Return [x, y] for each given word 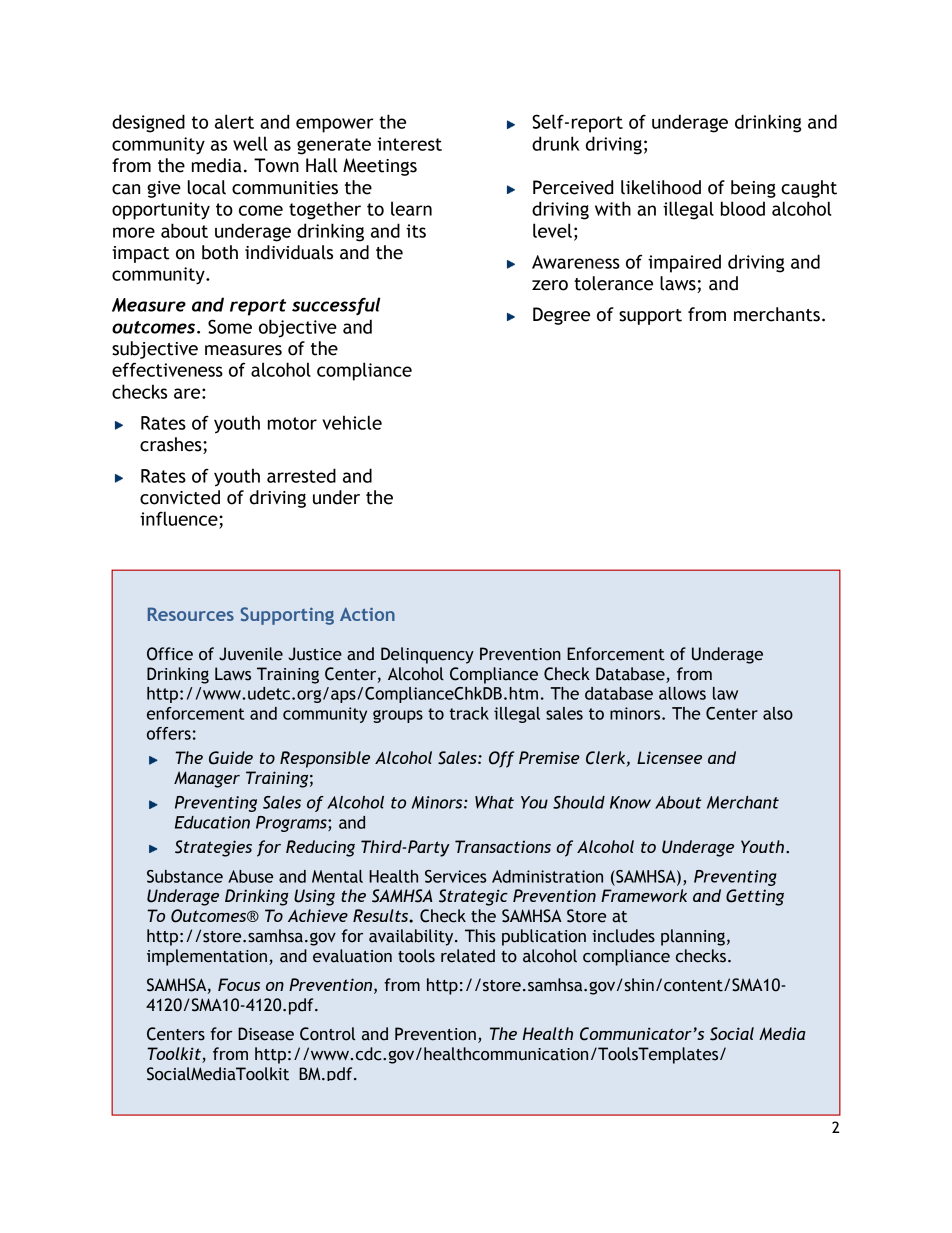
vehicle [352, 422]
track [469, 713]
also [778, 713]
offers [169, 733]
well [250, 143]
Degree [561, 316]
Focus [239, 984]
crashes [172, 445]
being [753, 189]
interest [409, 144]
